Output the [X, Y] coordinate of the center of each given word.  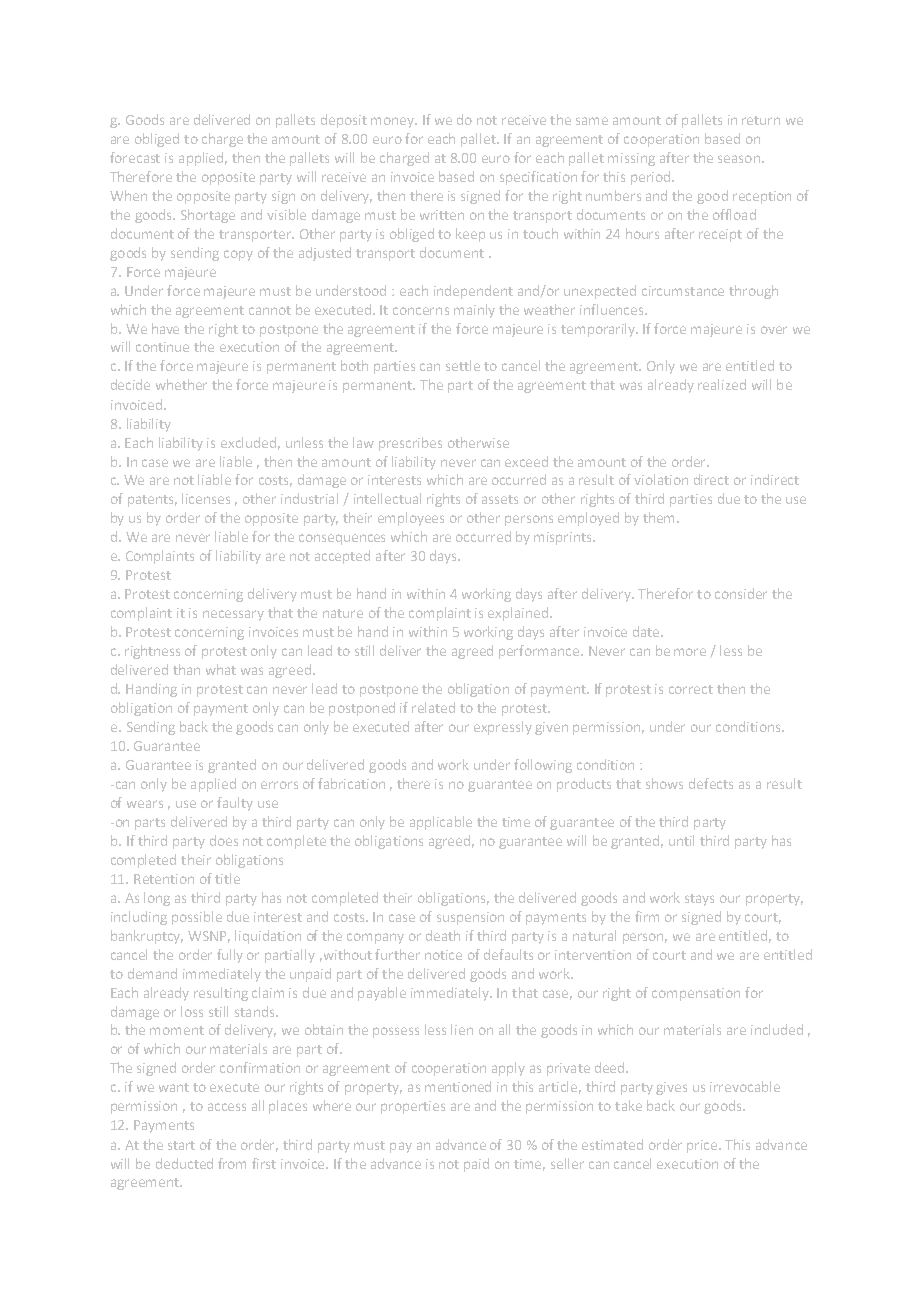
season [739, 159]
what [221, 669]
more [690, 652]
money [394, 122]
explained [519, 614]
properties [413, 1107]
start [181, 1145]
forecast [135, 157]
